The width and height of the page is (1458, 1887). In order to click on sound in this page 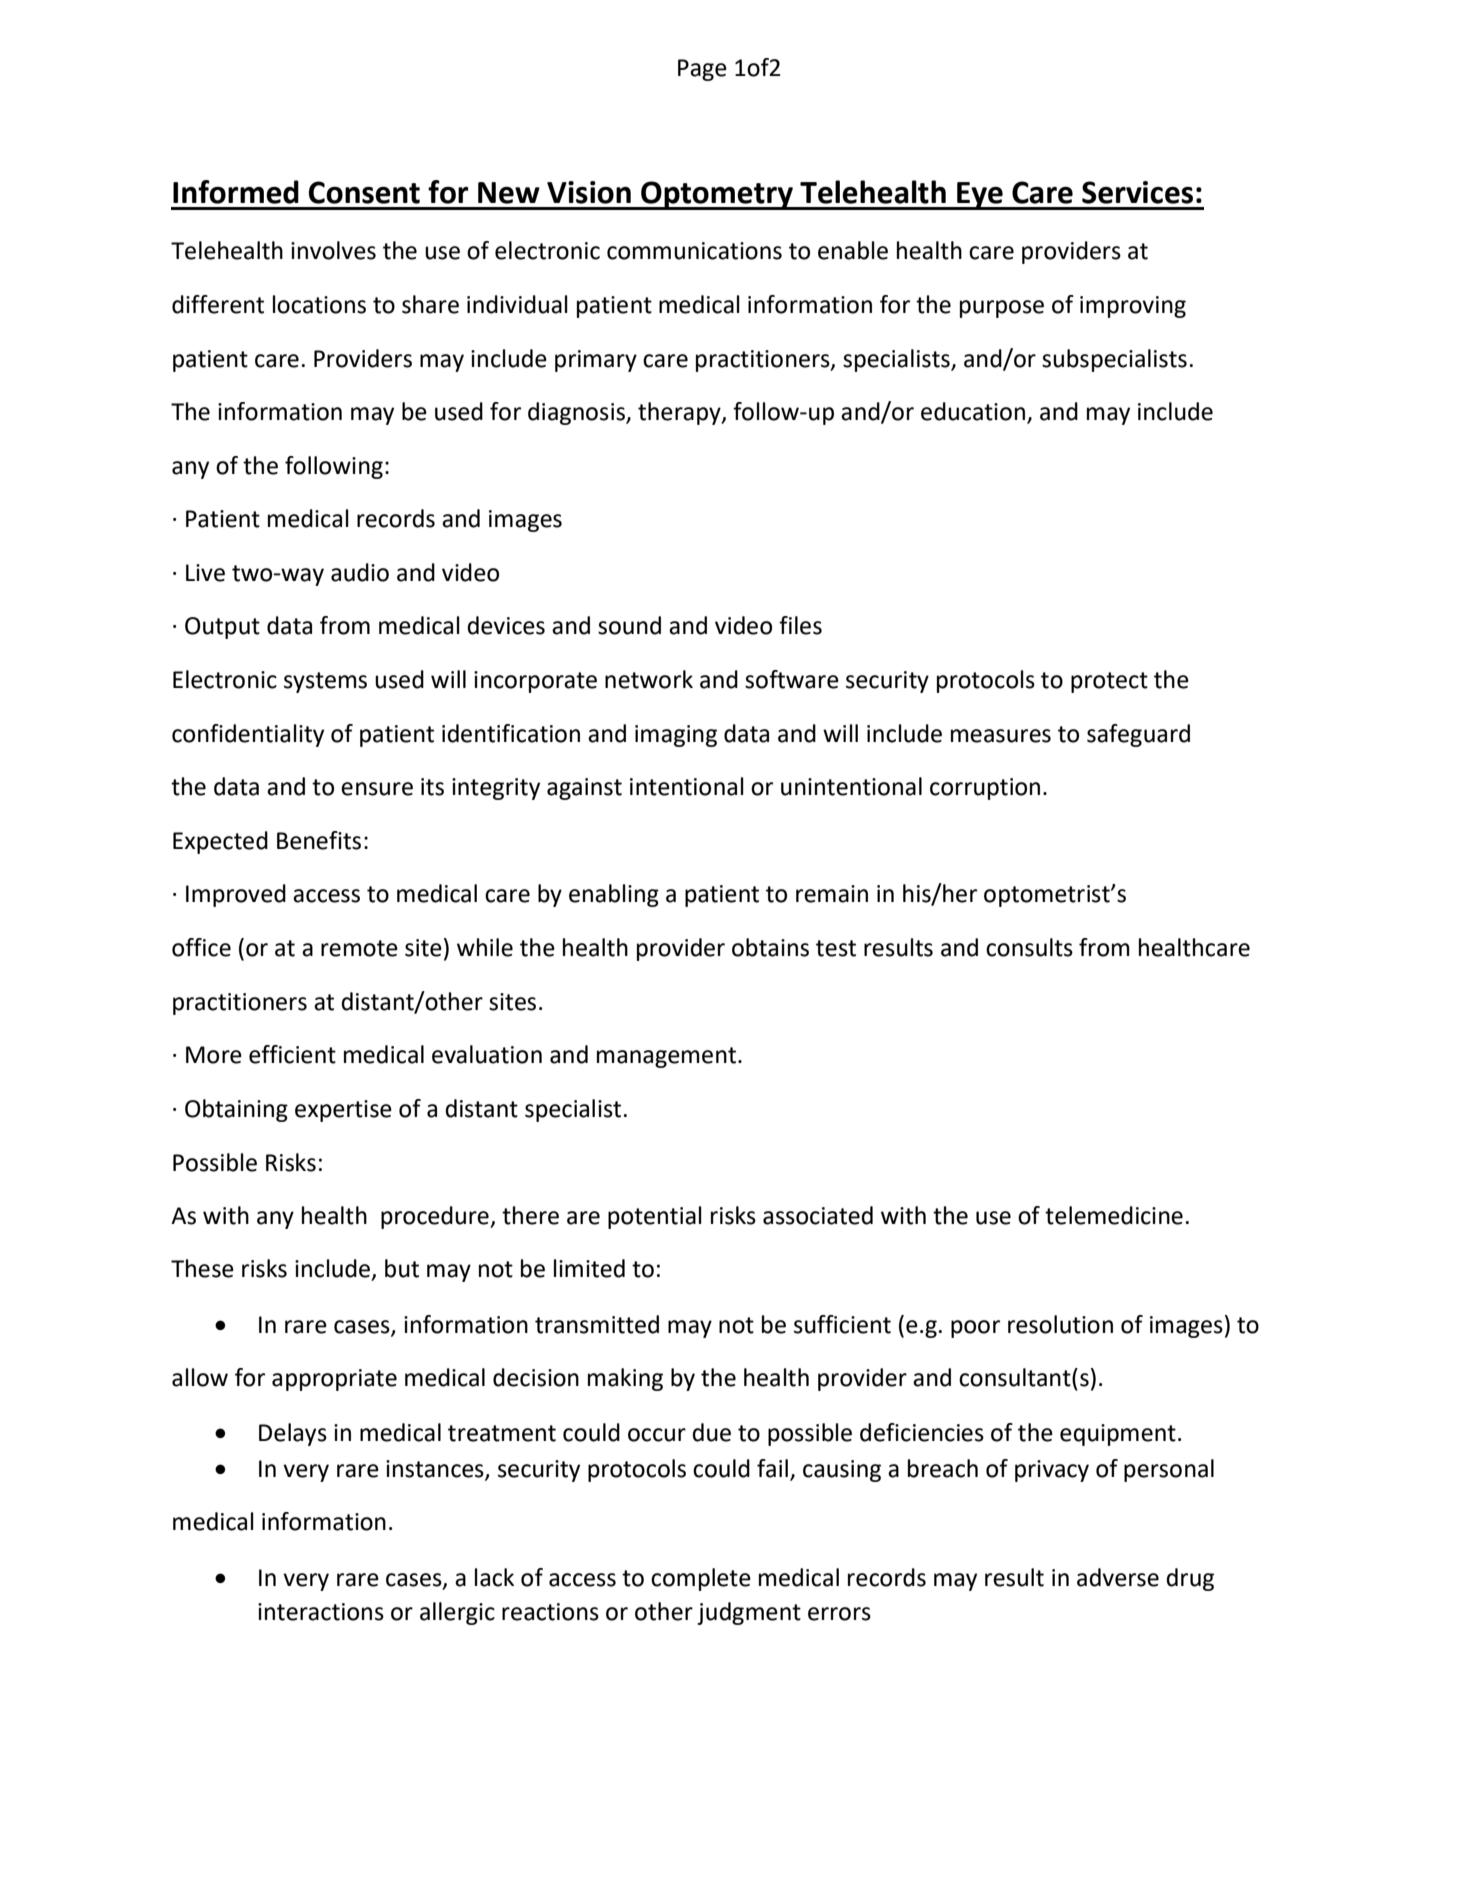, I will do `click(629, 625)`.
